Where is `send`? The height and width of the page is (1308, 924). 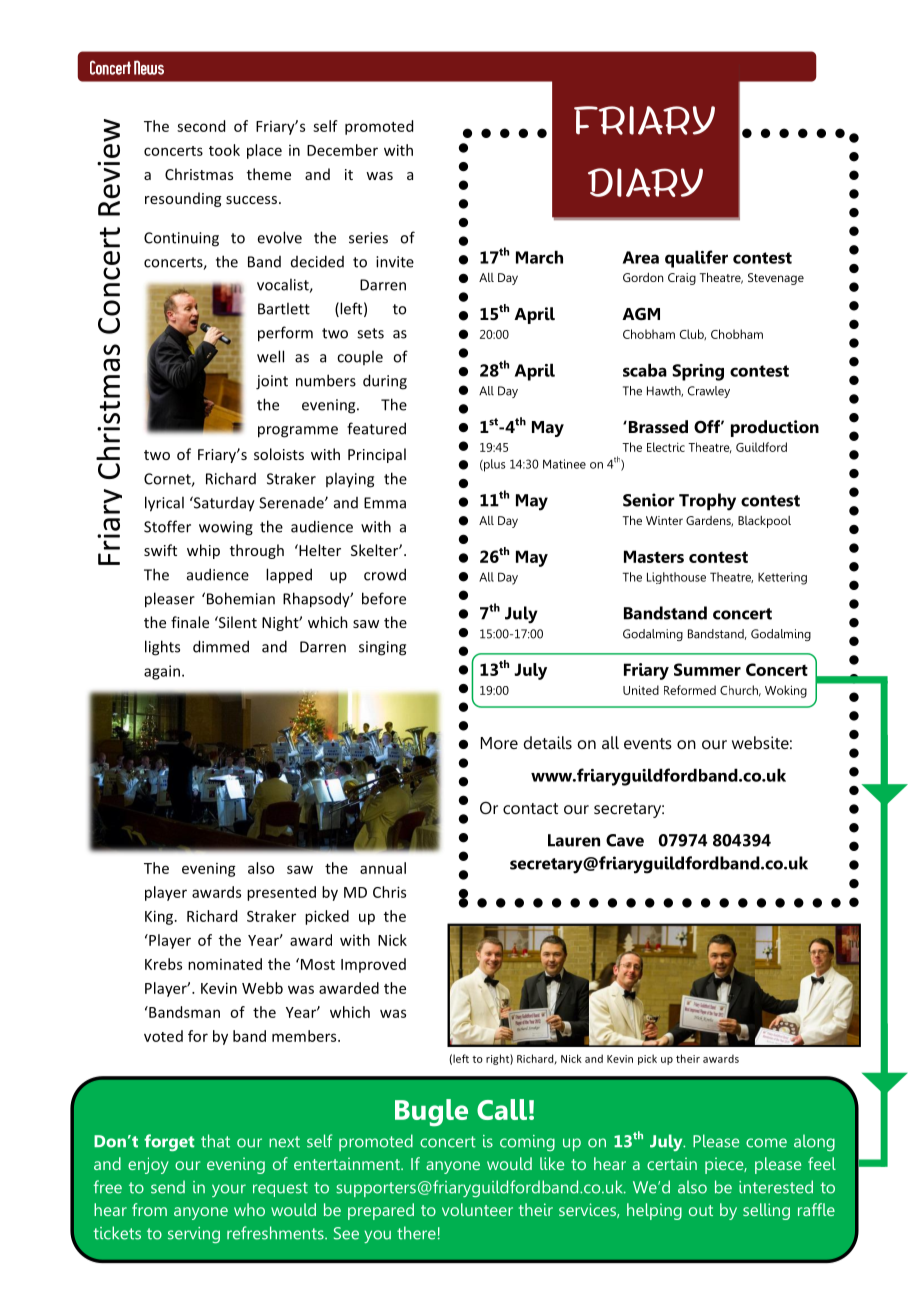 send is located at coordinates (168, 1187).
